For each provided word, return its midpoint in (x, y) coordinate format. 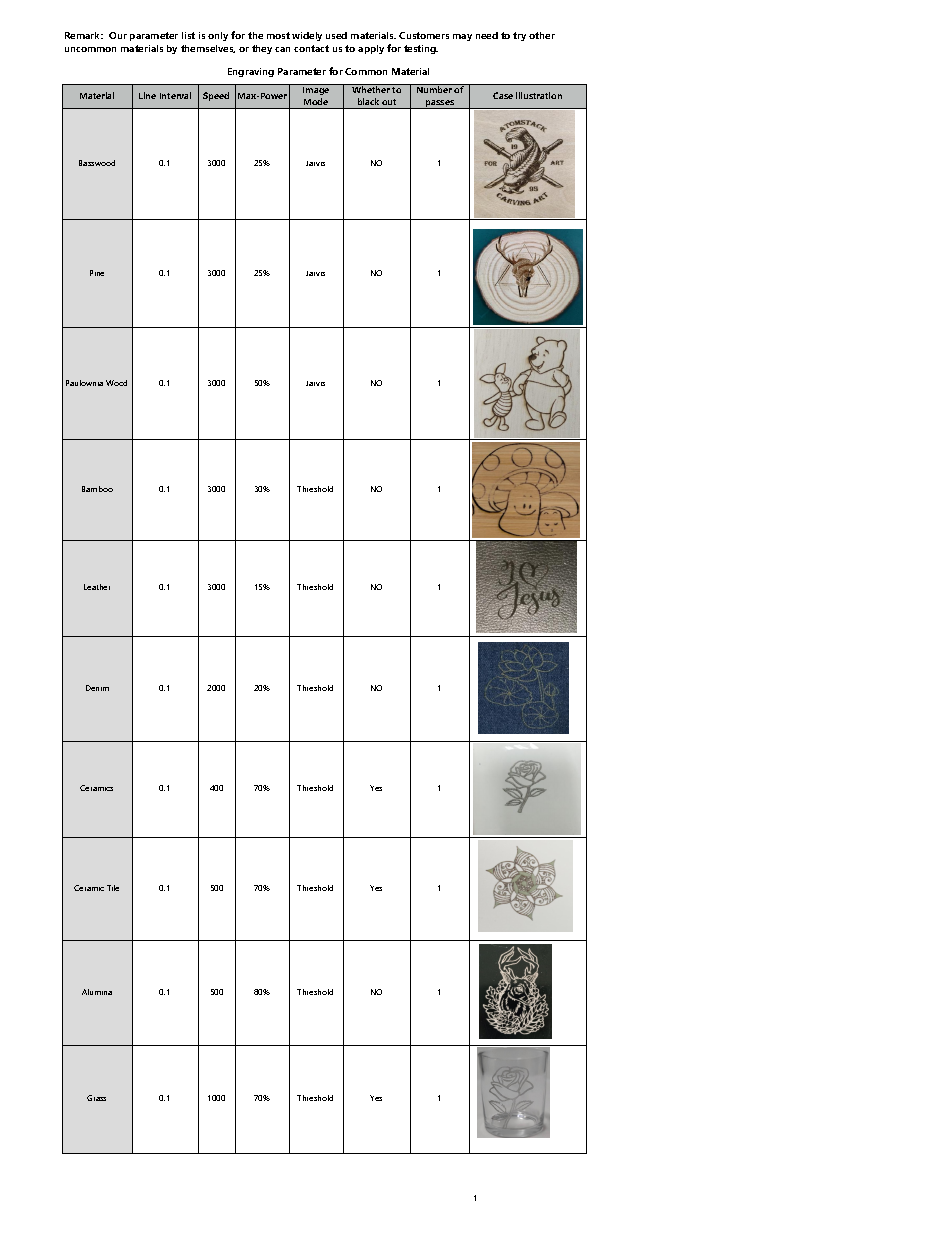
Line (147, 95)
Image (316, 89)
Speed (216, 96)
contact (311, 48)
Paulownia (84, 383)
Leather (97, 587)
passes (440, 104)
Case (503, 95)
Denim (97, 688)
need (487, 35)
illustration (539, 95)
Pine (97, 273)
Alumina (97, 992)
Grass (96, 1098)
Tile (113, 888)
